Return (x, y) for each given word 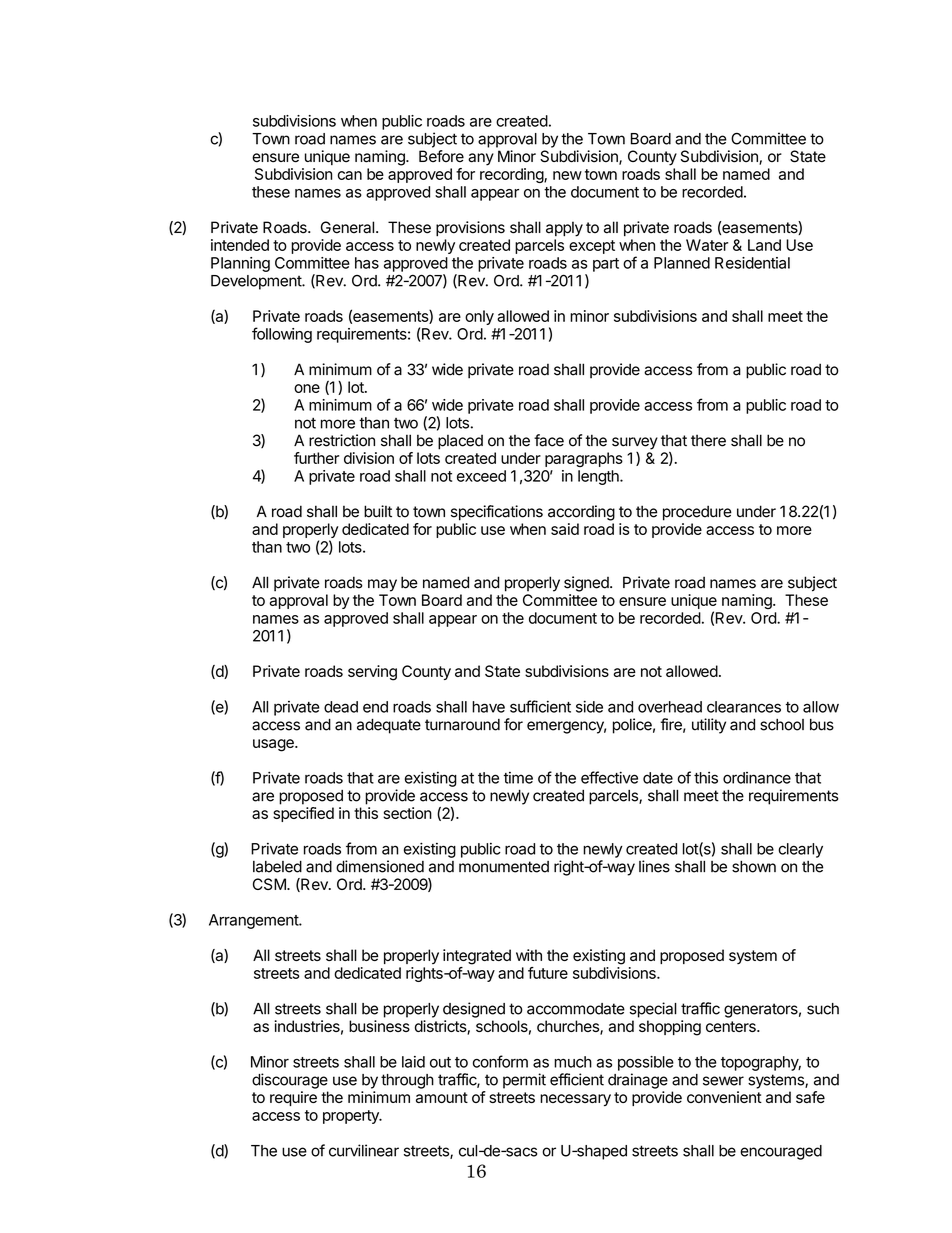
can (350, 175)
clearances (744, 707)
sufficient (540, 706)
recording (512, 175)
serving (372, 673)
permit (524, 1081)
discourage (290, 1081)
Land (764, 245)
